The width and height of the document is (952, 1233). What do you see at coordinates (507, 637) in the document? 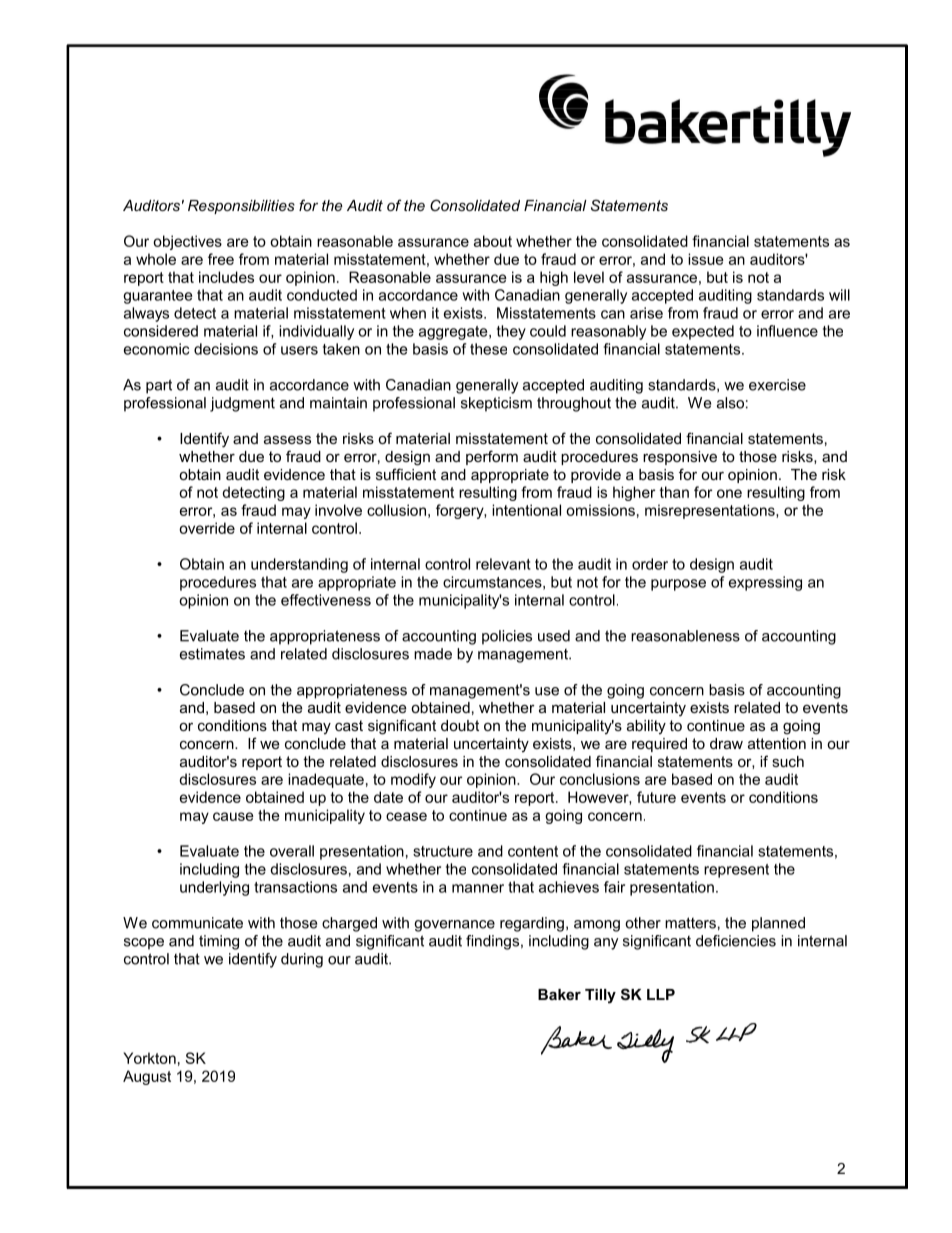
I see `policies` at bounding box center [507, 637].
